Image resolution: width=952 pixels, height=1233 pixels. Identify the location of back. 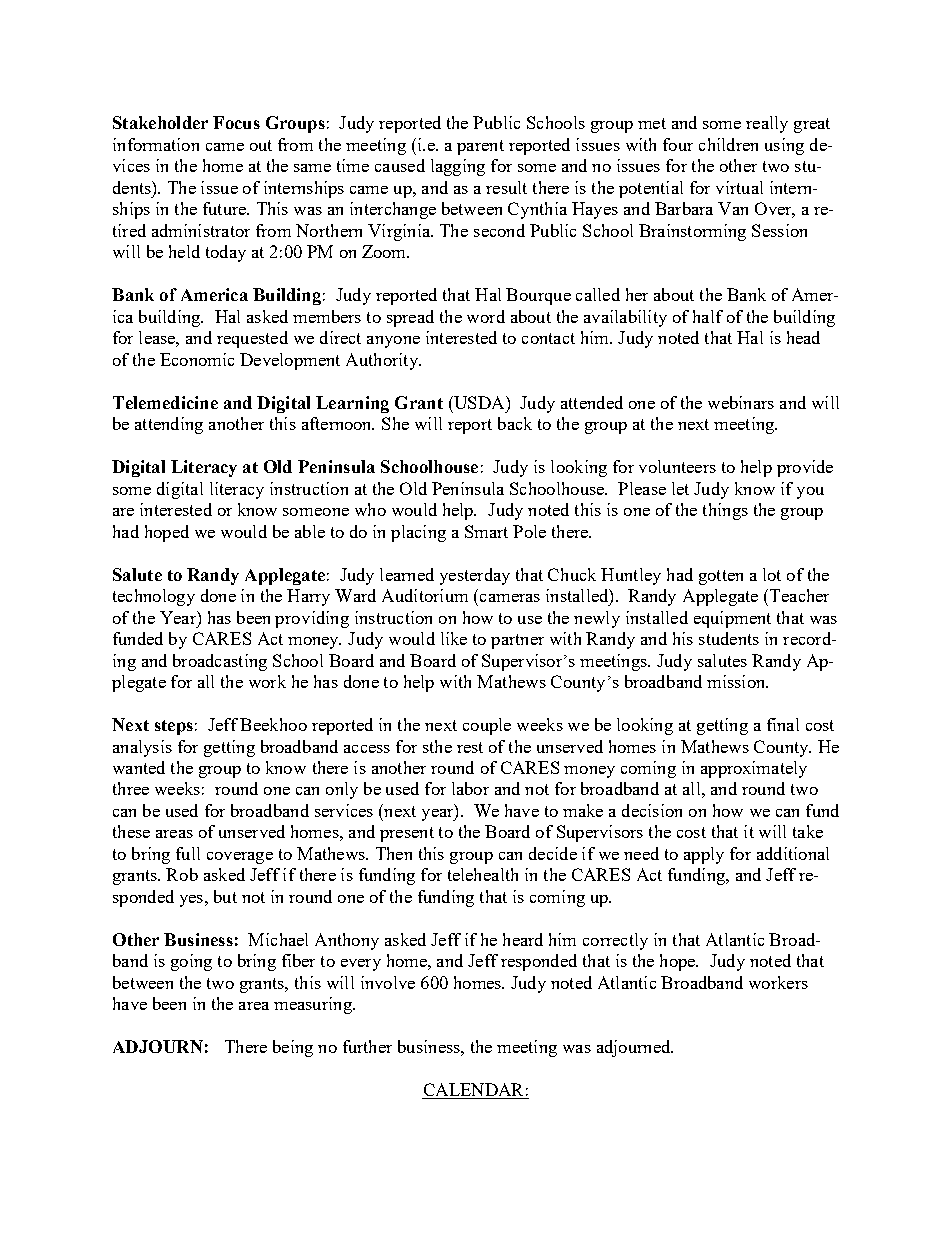
(515, 423).
